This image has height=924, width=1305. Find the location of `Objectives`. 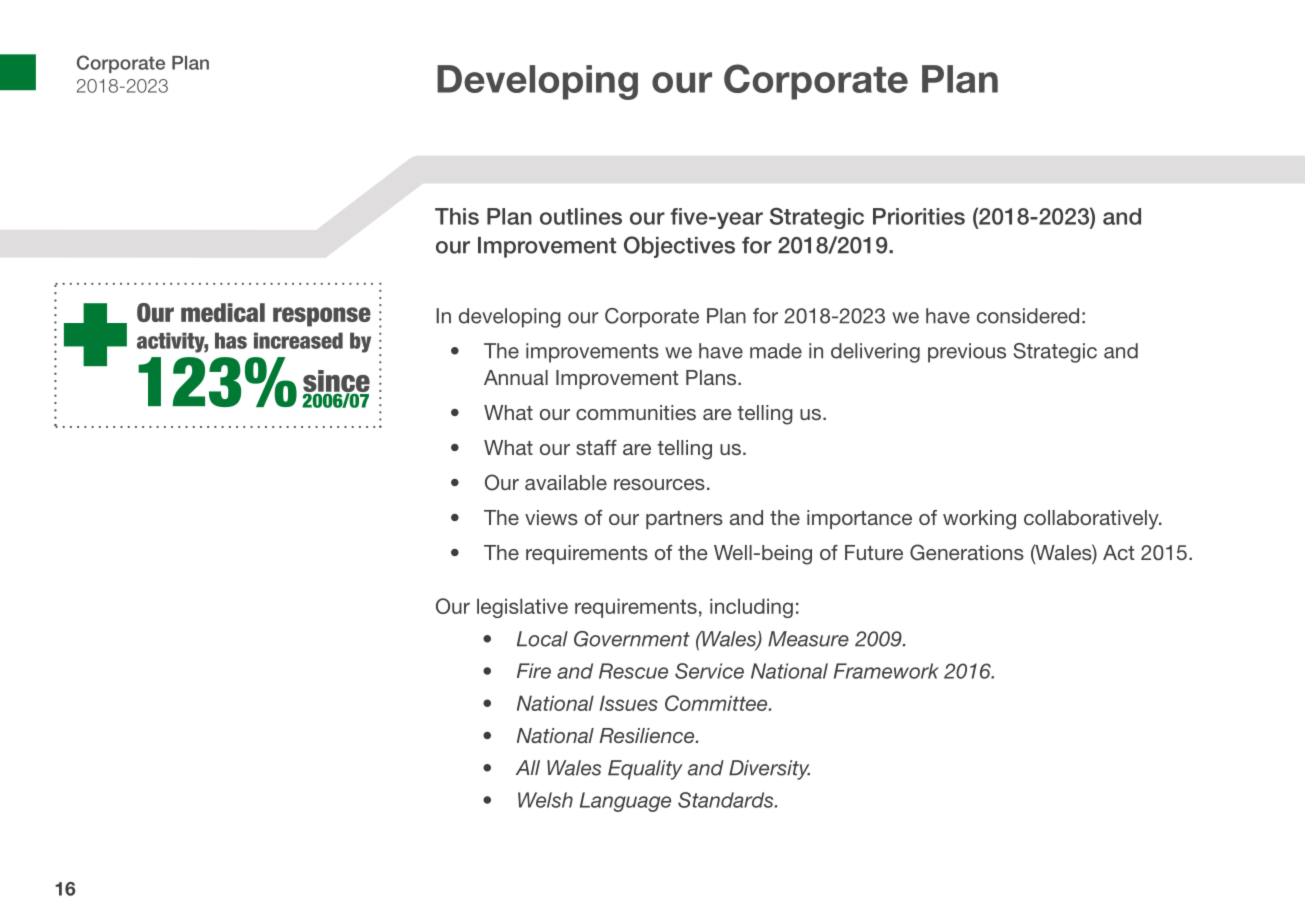

Objectives is located at coordinates (679, 247).
